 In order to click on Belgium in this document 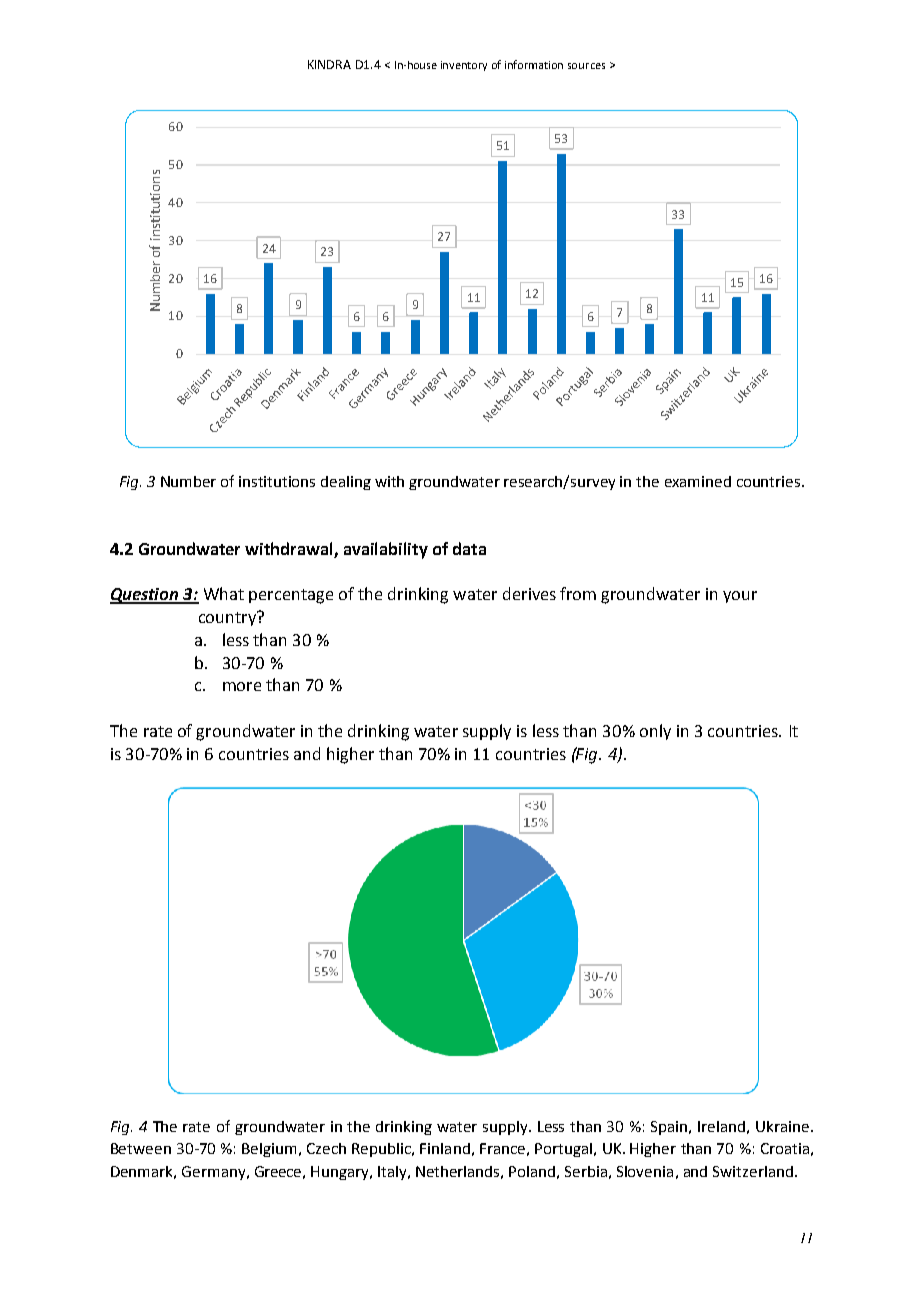, I will do `click(269, 1150)`.
